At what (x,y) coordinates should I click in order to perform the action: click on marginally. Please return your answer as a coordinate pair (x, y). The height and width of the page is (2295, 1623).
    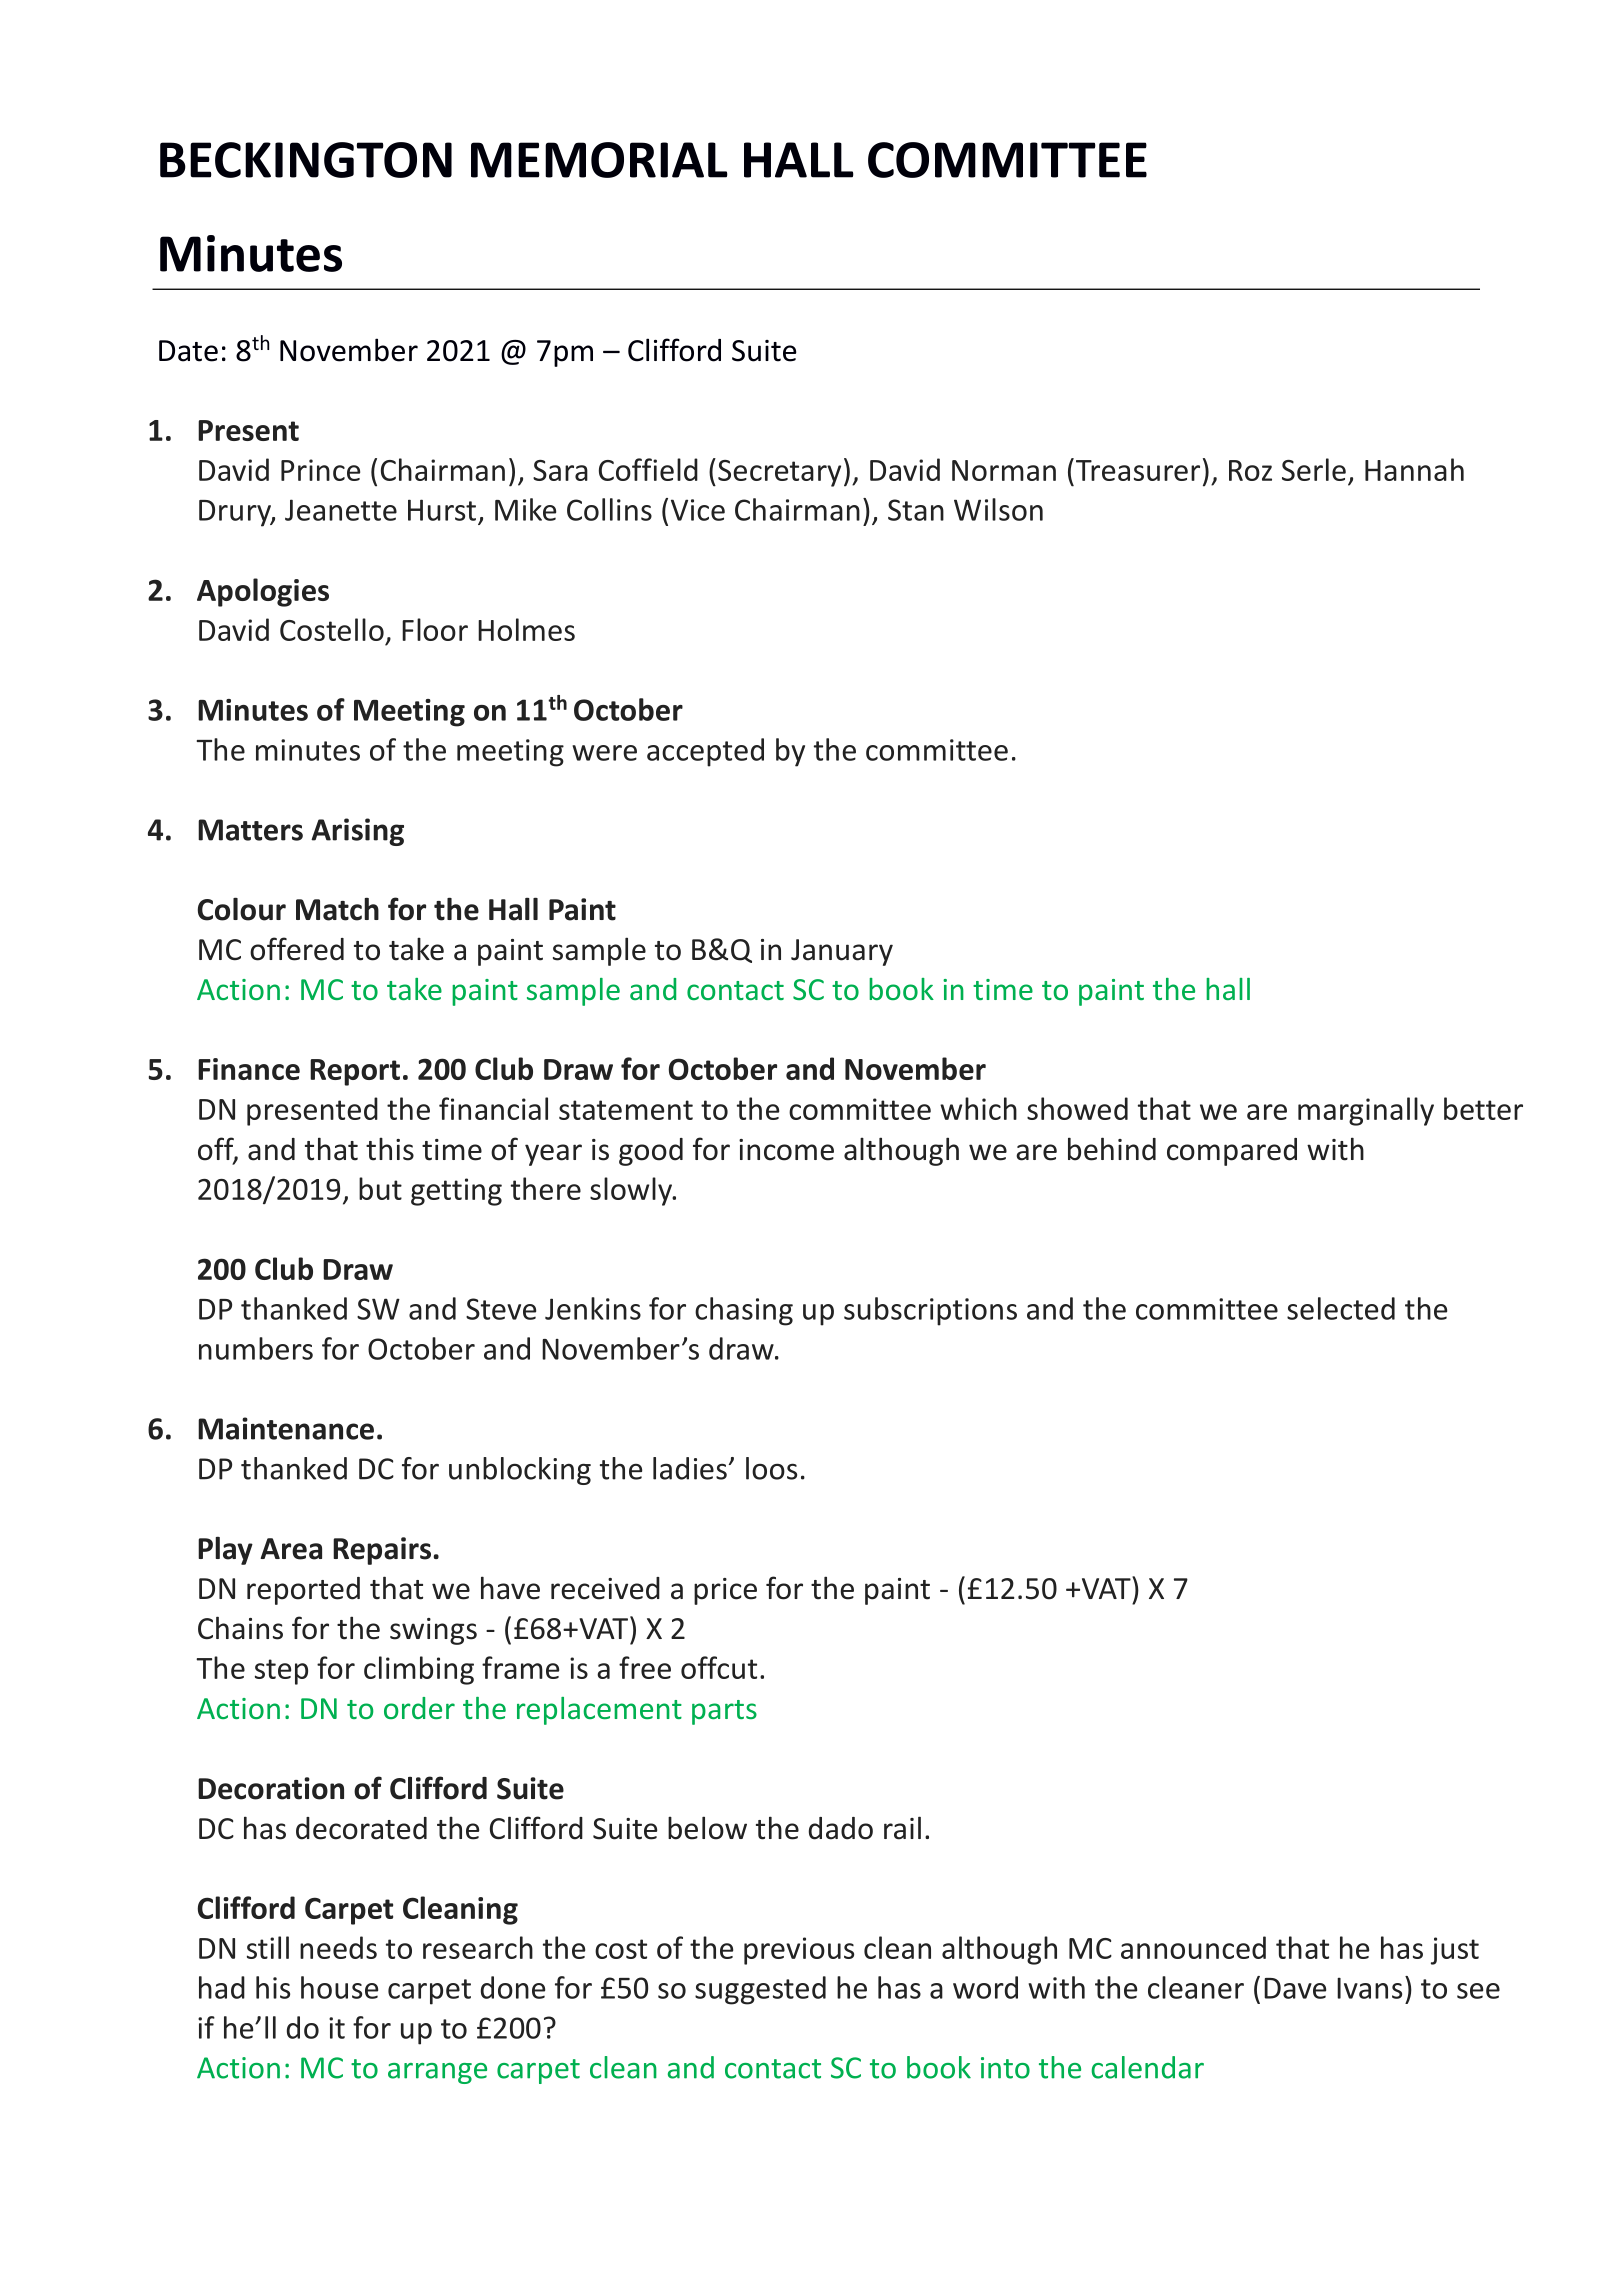
    Looking at the image, I should click on (1366, 1111).
